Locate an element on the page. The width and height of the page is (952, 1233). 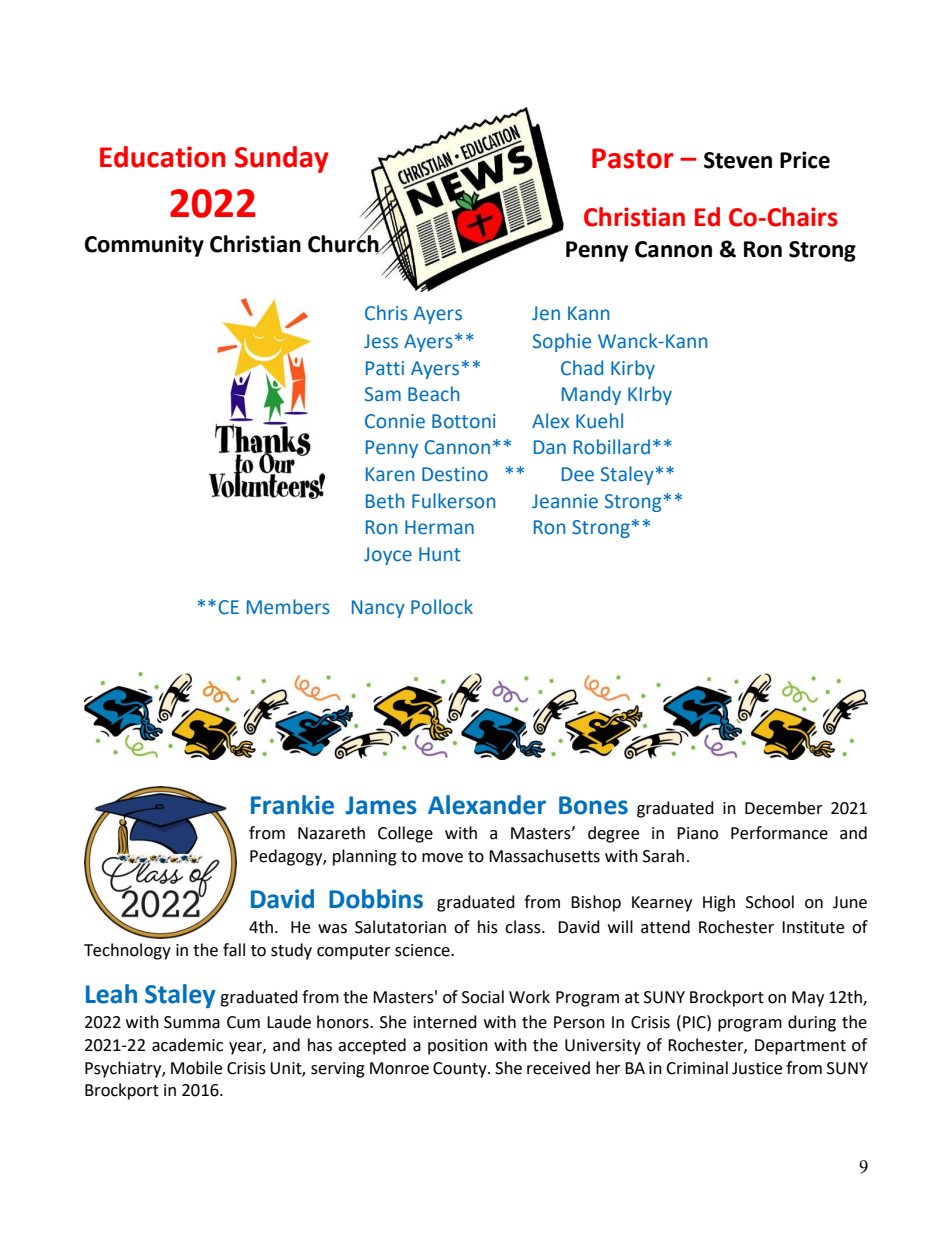
position is located at coordinates (458, 1047).
